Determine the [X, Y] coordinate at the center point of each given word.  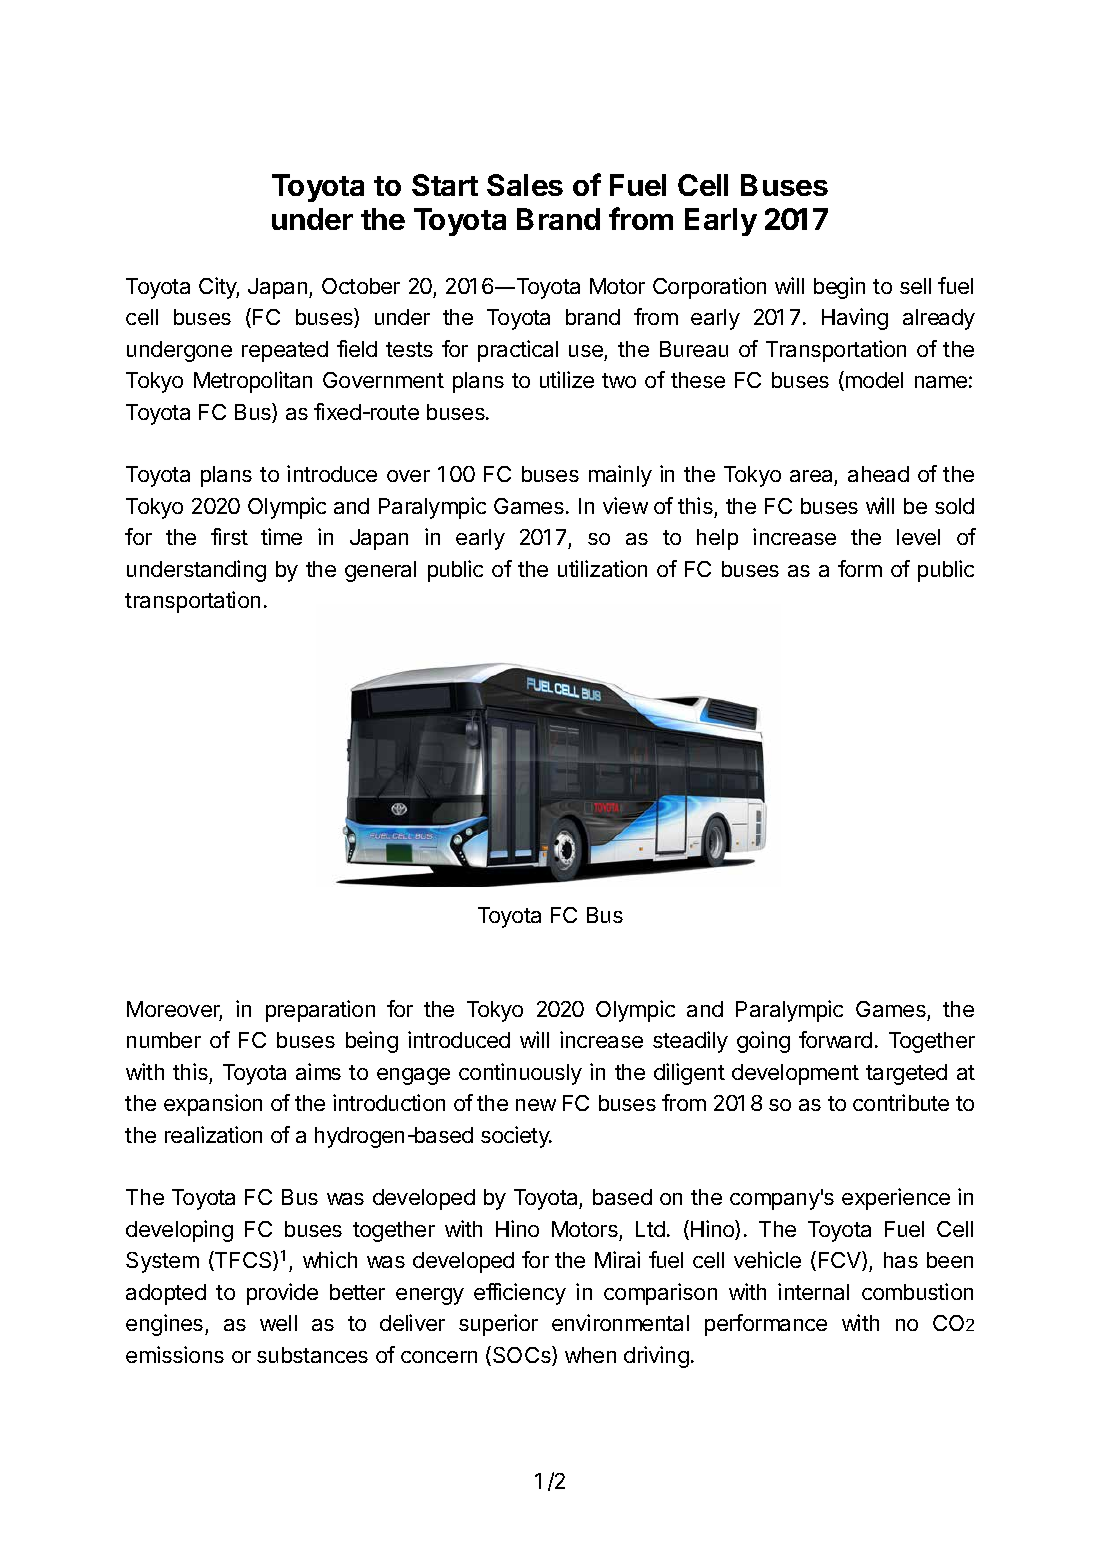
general [380, 571]
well [278, 1323]
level [918, 537]
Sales [525, 185]
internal [813, 1291]
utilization [602, 568]
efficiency [520, 1294]
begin [839, 288]
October [361, 286]
